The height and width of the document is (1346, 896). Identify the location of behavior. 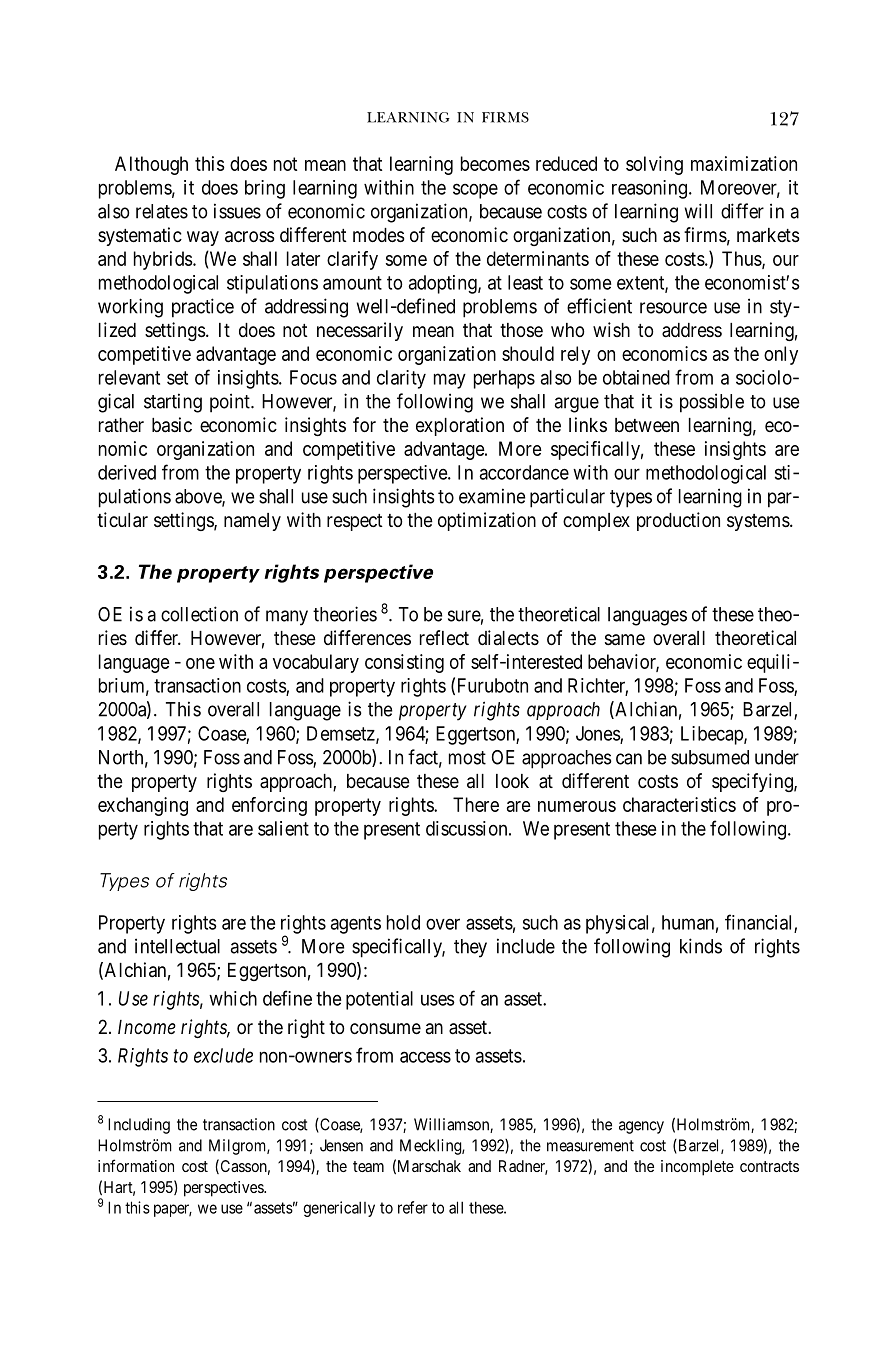
(623, 662).
